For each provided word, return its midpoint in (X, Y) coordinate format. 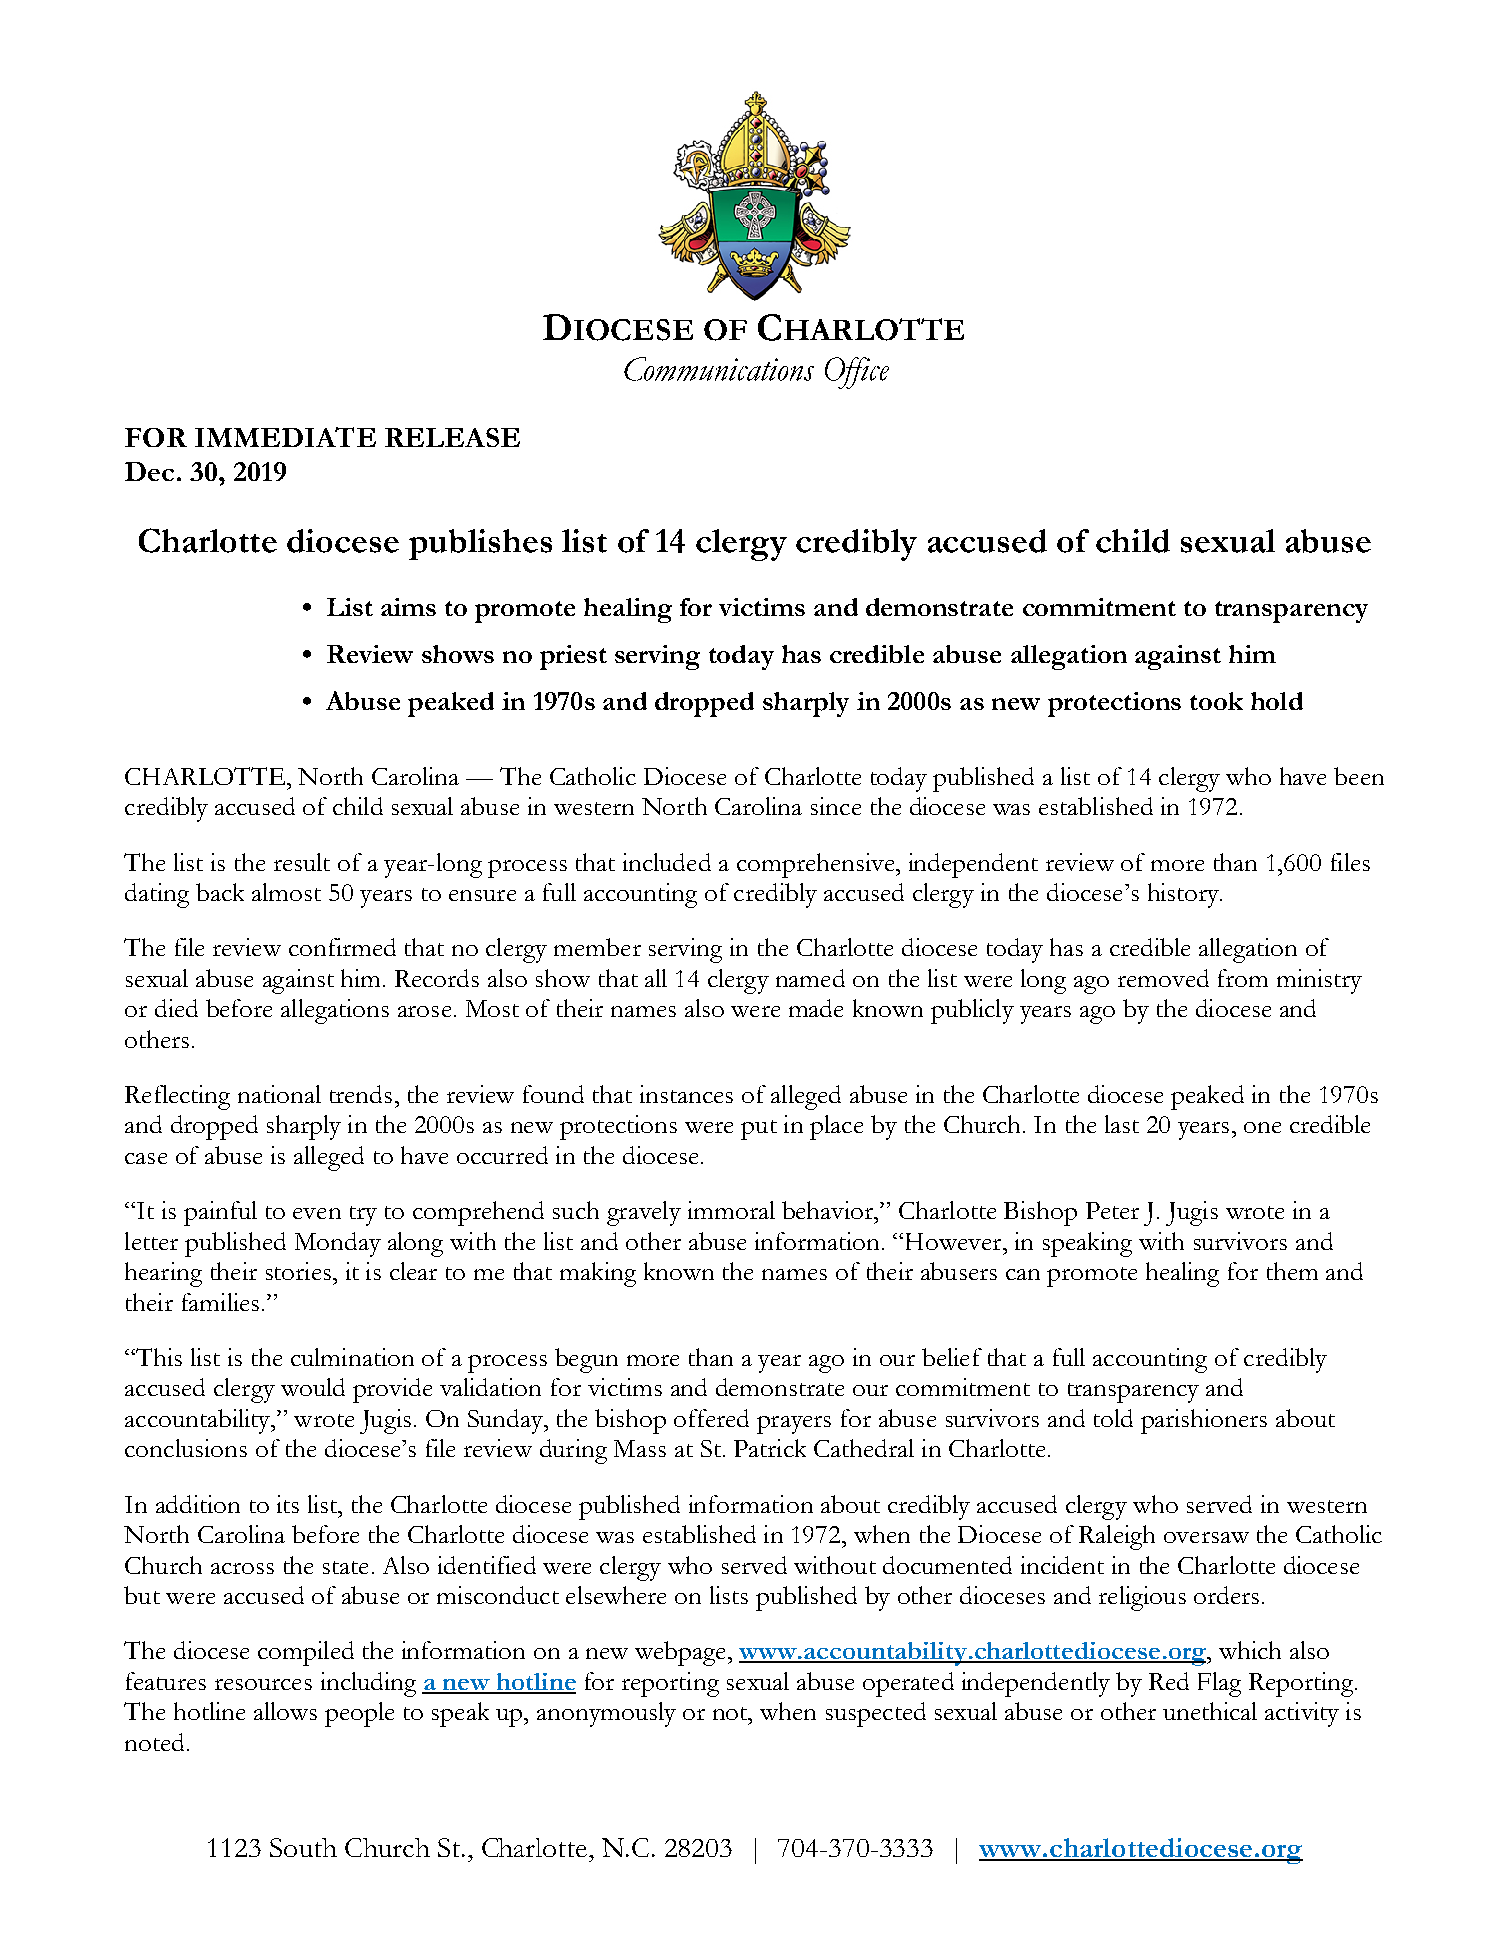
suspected (876, 1714)
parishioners (1204, 1421)
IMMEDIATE (285, 437)
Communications (719, 369)
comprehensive (817, 865)
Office (857, 373)
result (302, 862)
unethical (1210, 1711)
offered (711, 1418)
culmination (352, 1357)
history (1184, 895)
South (303, 1847)
